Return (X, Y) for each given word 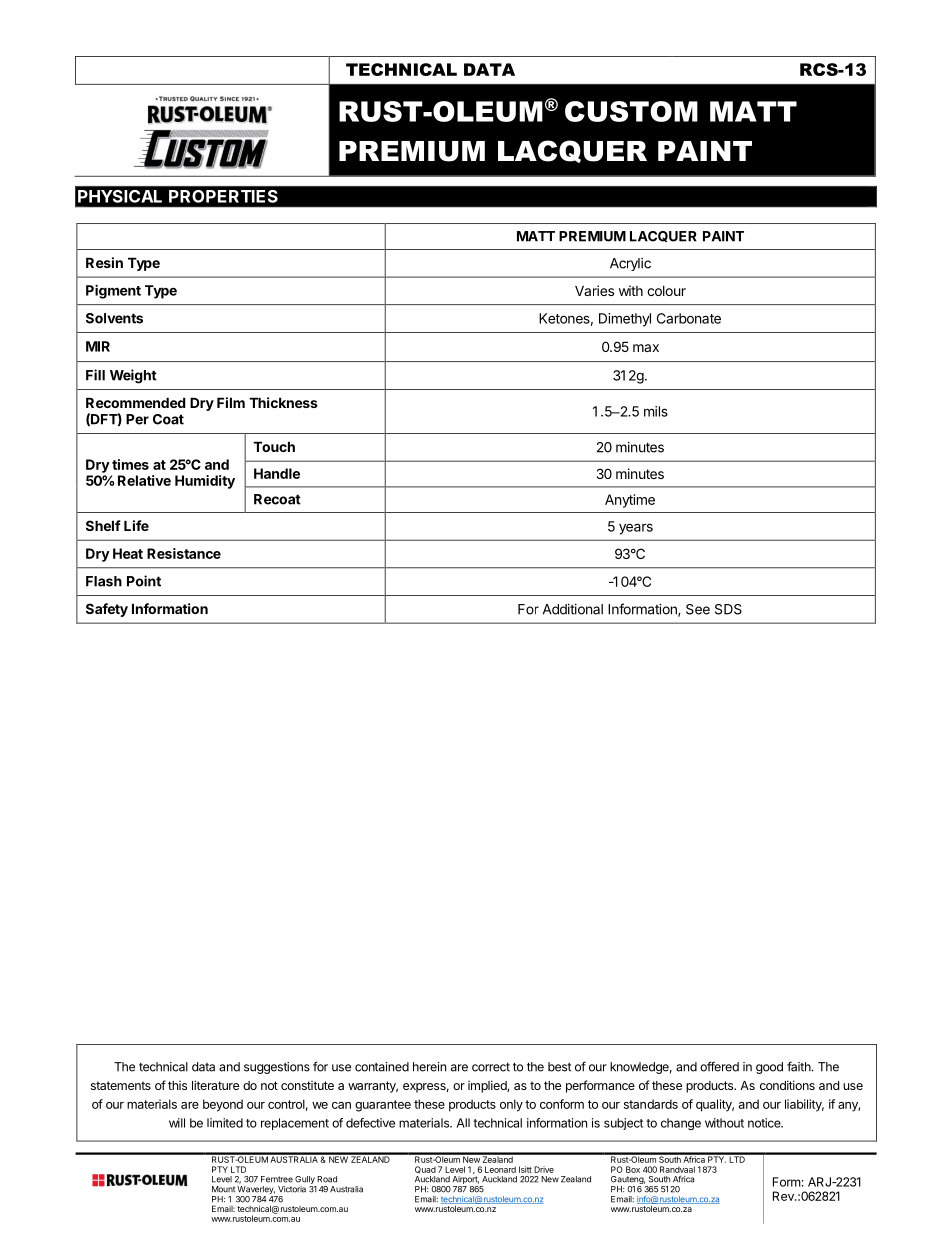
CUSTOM (631, 111)
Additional (573, 609)
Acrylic (630, 264)
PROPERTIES (223, 196)
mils (656, 411)
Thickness (283, 402)
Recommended (136, 402)
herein (429, 1067)
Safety (107, 610)
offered (719, 1066)
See (698, 609)
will (177, 1123)
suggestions (277, 1068)
